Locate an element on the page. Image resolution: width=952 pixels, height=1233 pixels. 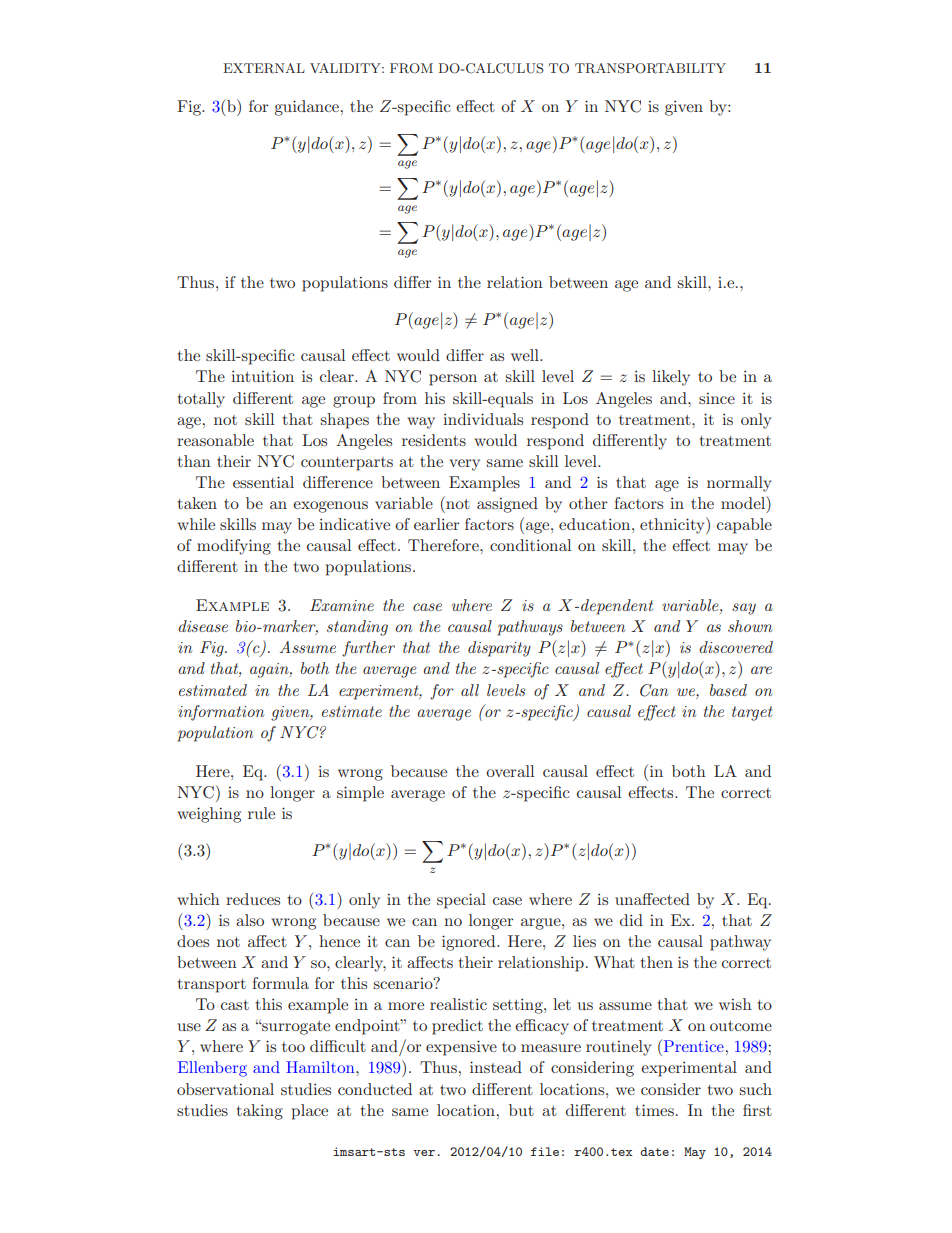
intuition is located at coordinates (262, 376).
